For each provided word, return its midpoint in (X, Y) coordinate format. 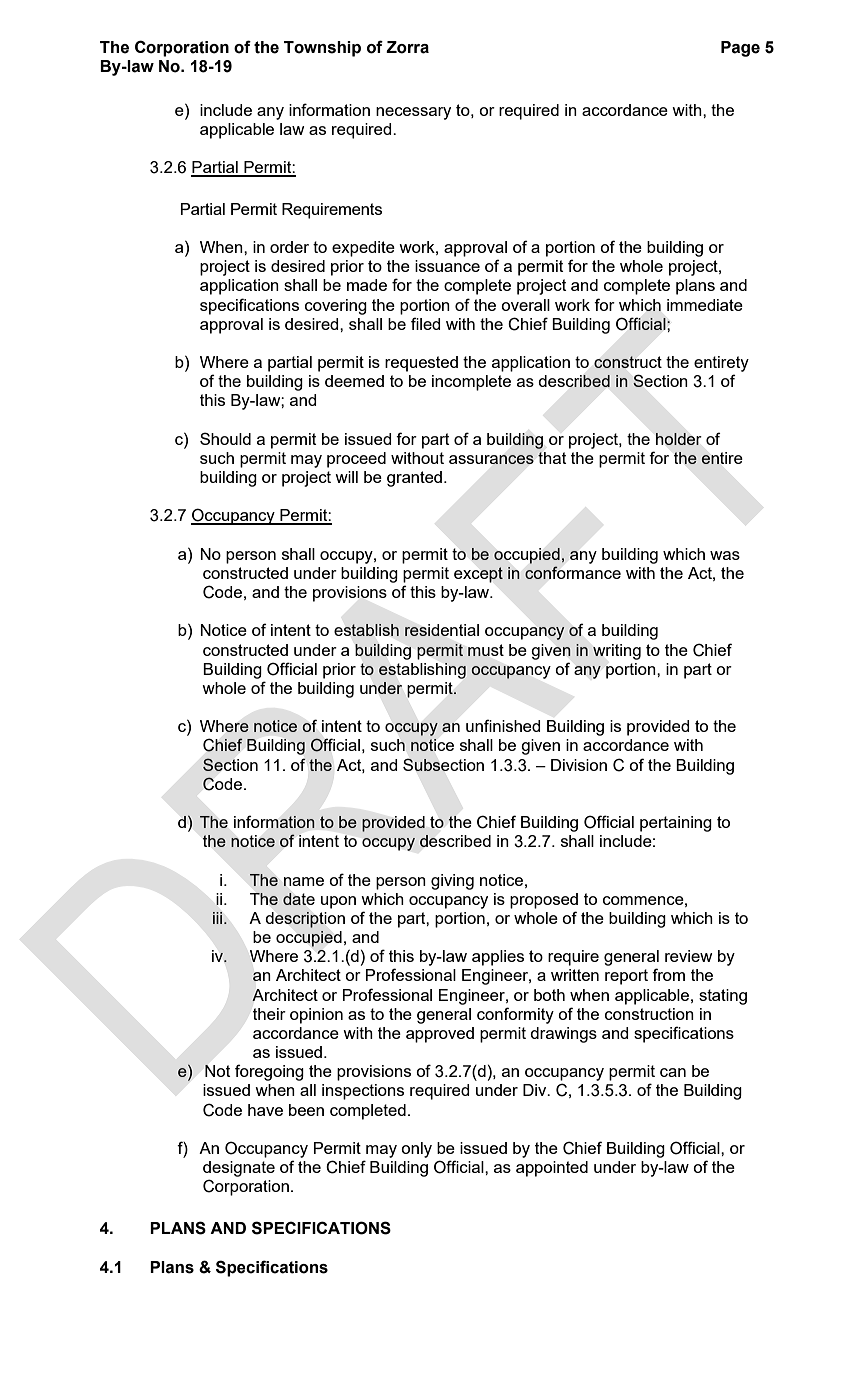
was (725, 555)
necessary (413, 113)
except (478, 575)
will (346, 477)
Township (322, 49)
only (416, 1150)
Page (740, 49)
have (265, 1110)
